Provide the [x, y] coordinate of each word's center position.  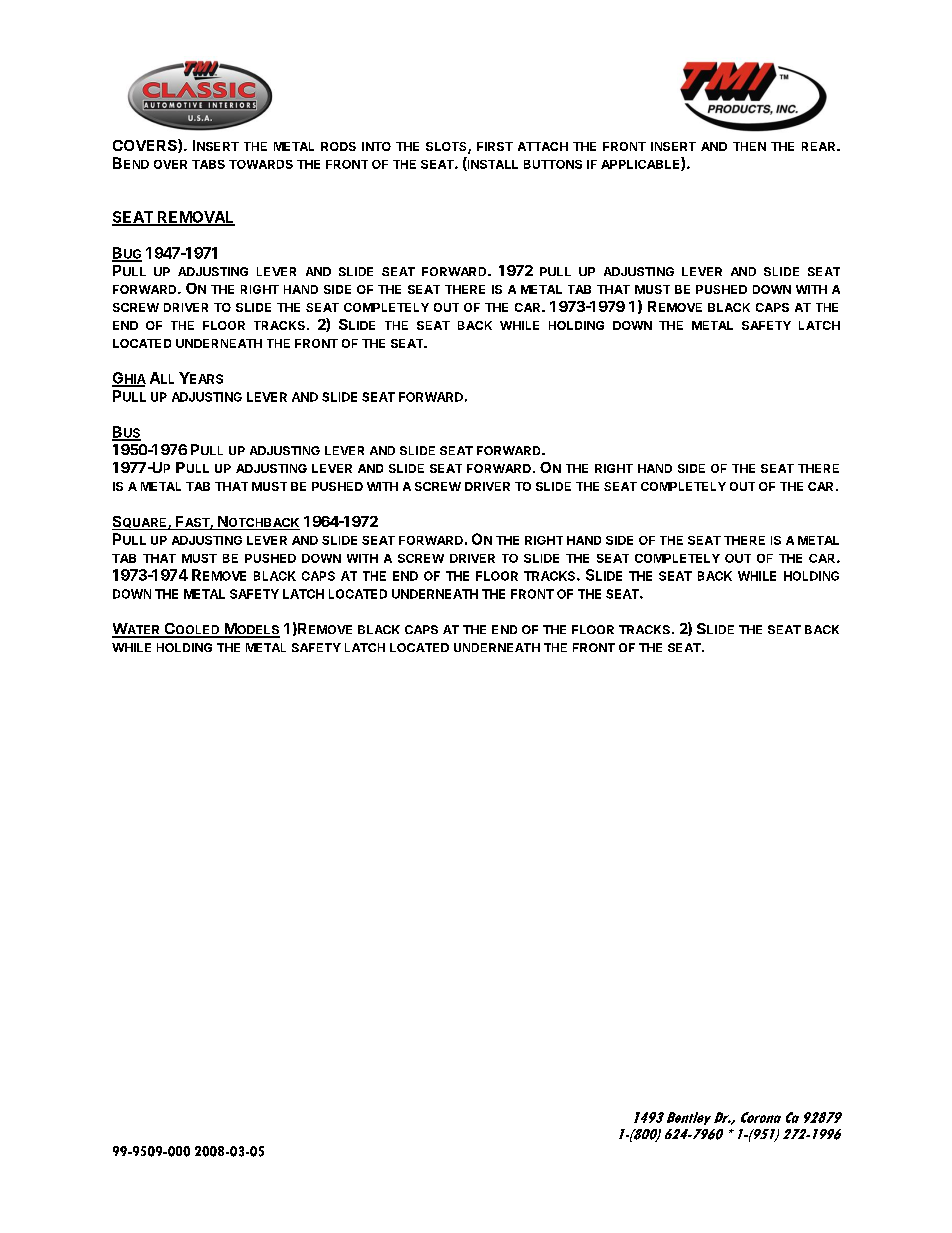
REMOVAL [195, 218]
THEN [749, 146]
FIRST [495, 146]
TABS [208, 164]
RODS [338, 146]
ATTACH [543, 146]
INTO [376, 146]
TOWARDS [261, 164]
